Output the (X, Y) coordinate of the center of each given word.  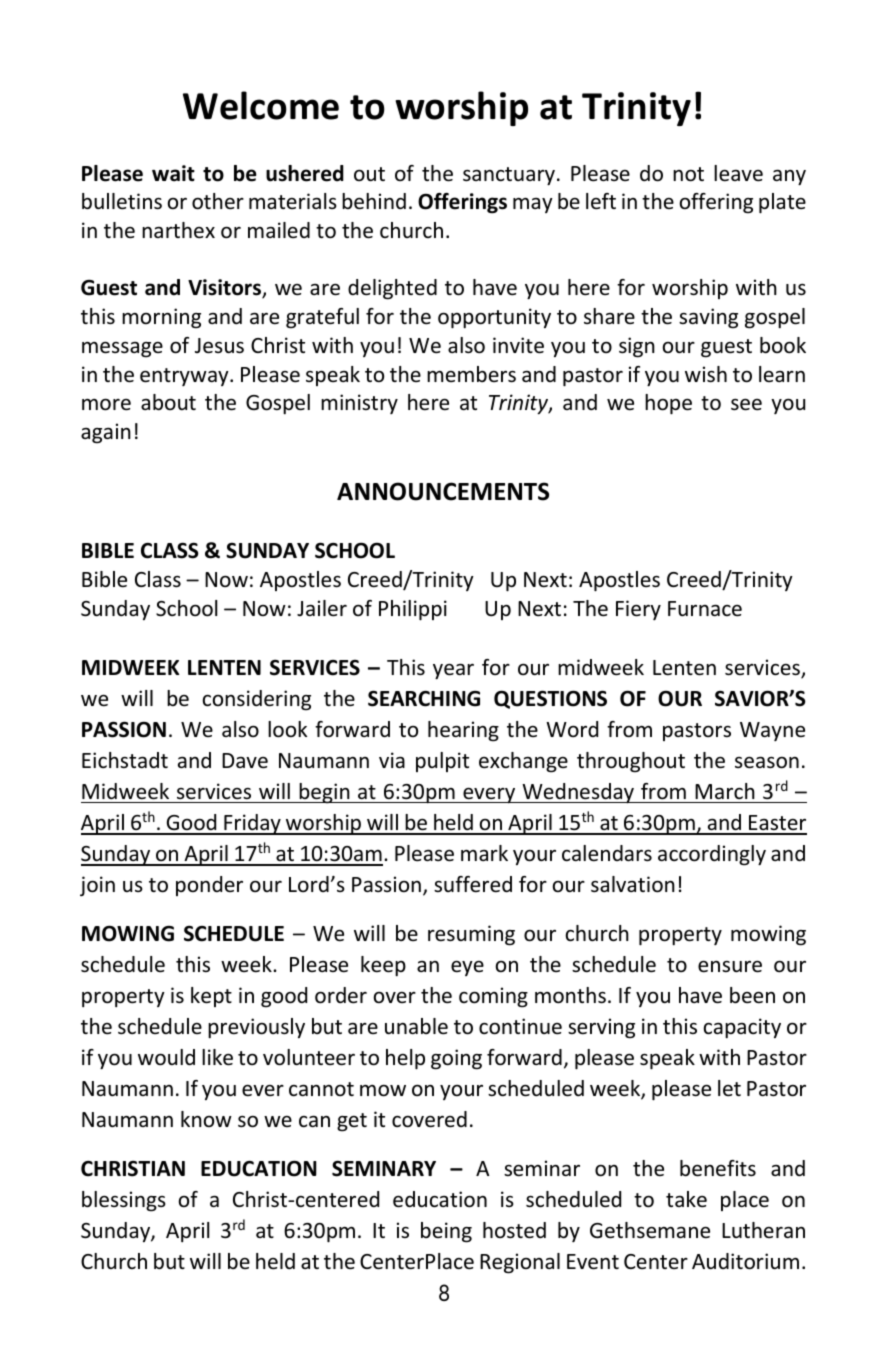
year (453, 671)
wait (173, 173)
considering (257, 700)
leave (738, 173)
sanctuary (509, 176)
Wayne (772, 731)
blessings (124, 1201)
